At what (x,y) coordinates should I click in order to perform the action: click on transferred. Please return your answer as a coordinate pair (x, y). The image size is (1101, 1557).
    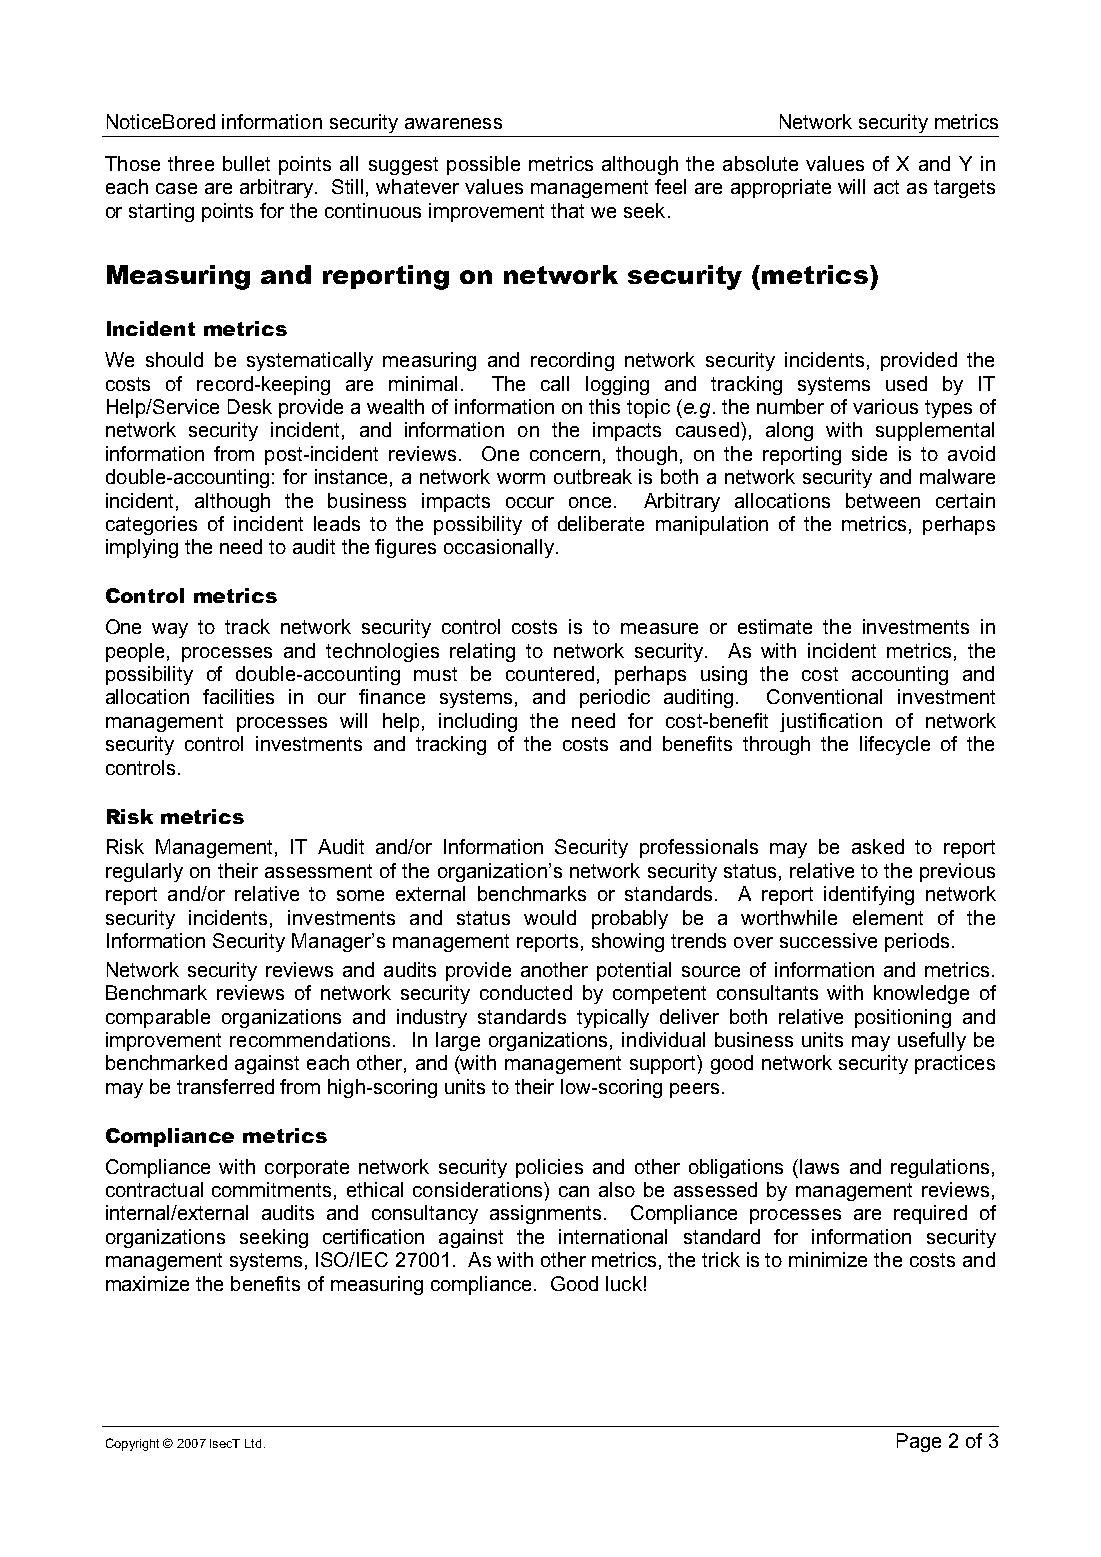
    Looking at the image, I should click on (225, 1086).
